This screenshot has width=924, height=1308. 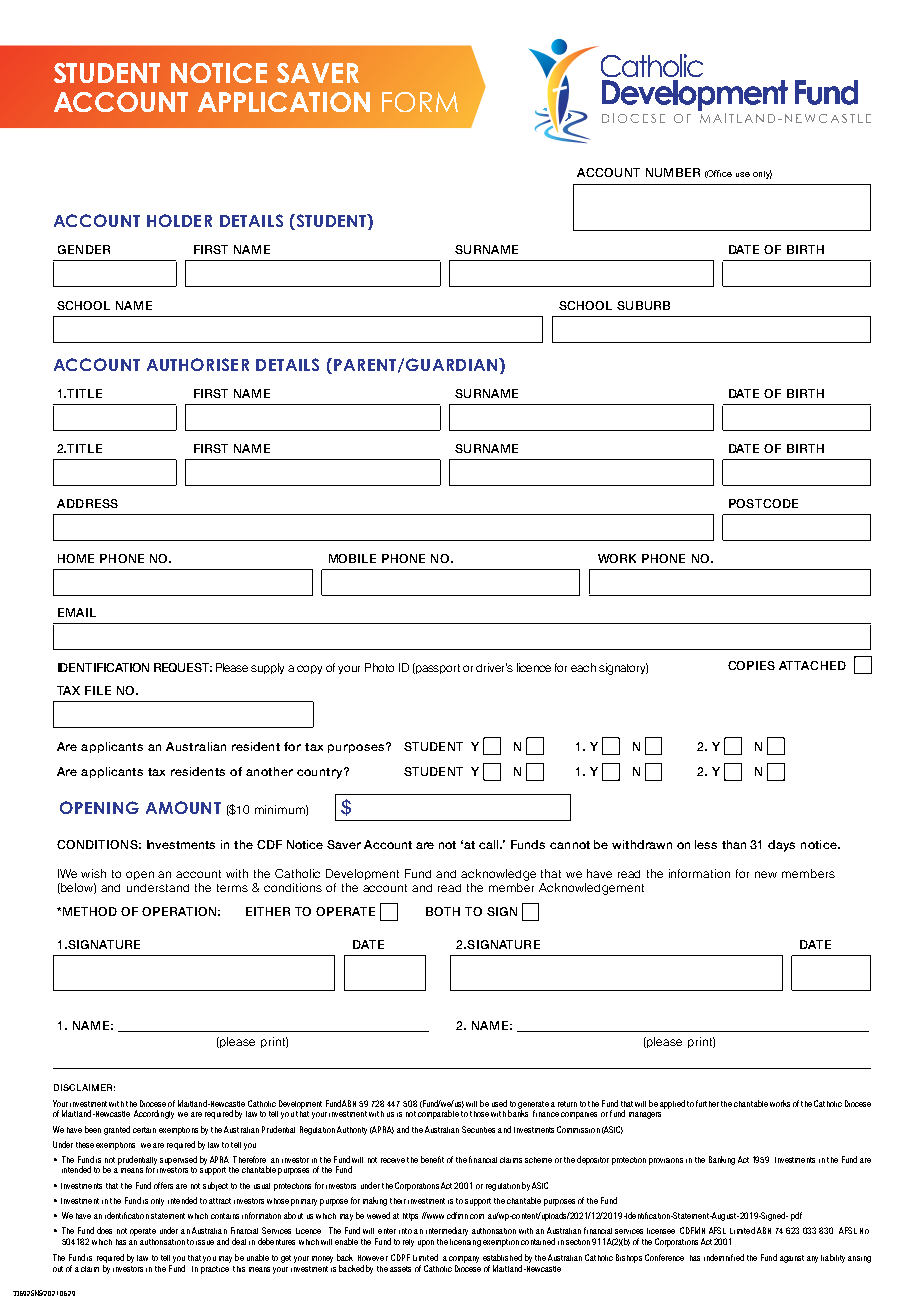 I want to click on FILE, so click(x=98, y=690).
